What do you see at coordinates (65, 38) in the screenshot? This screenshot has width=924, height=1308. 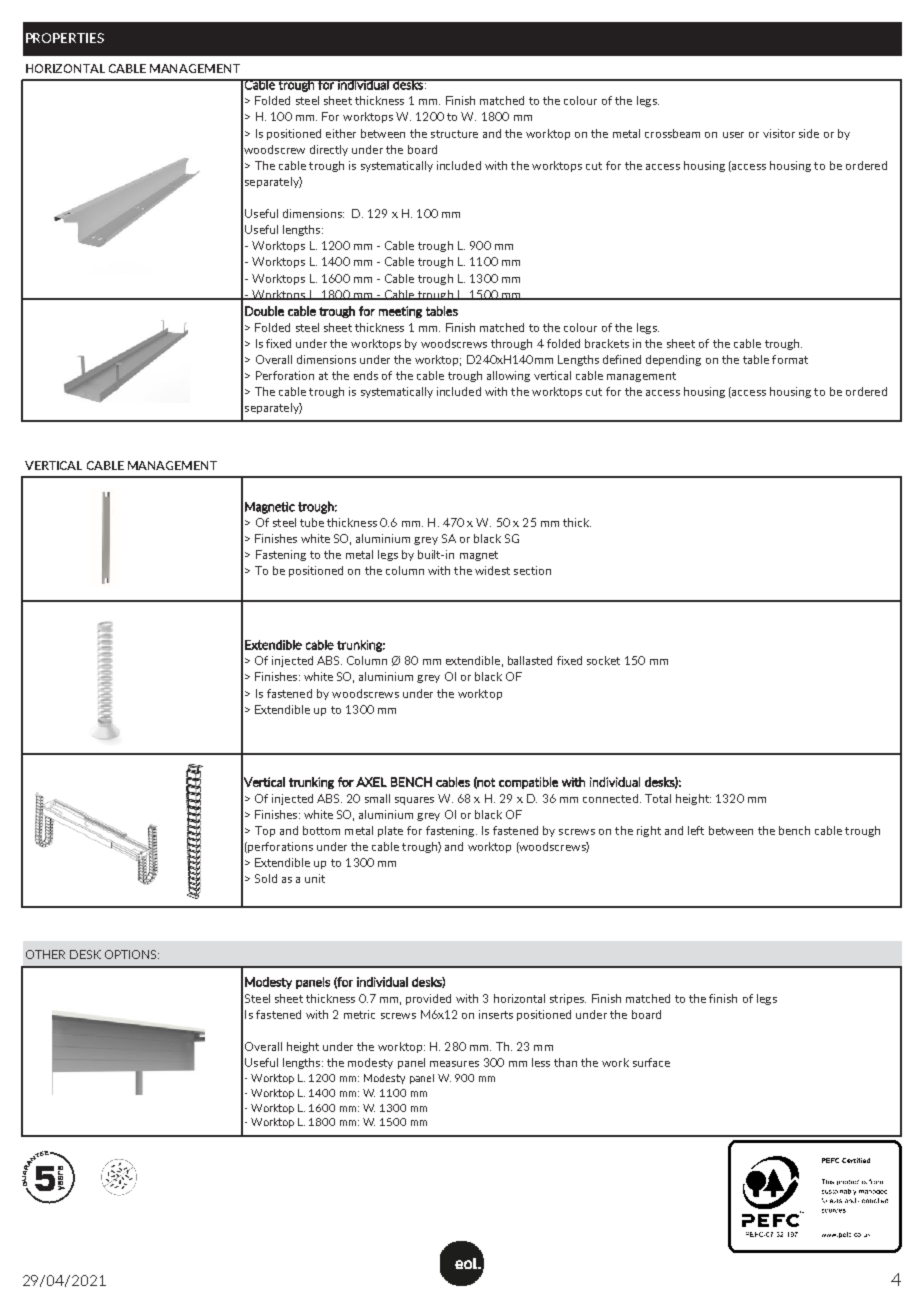 I see `PROPERTIES` at bounding box center [65, 38].
